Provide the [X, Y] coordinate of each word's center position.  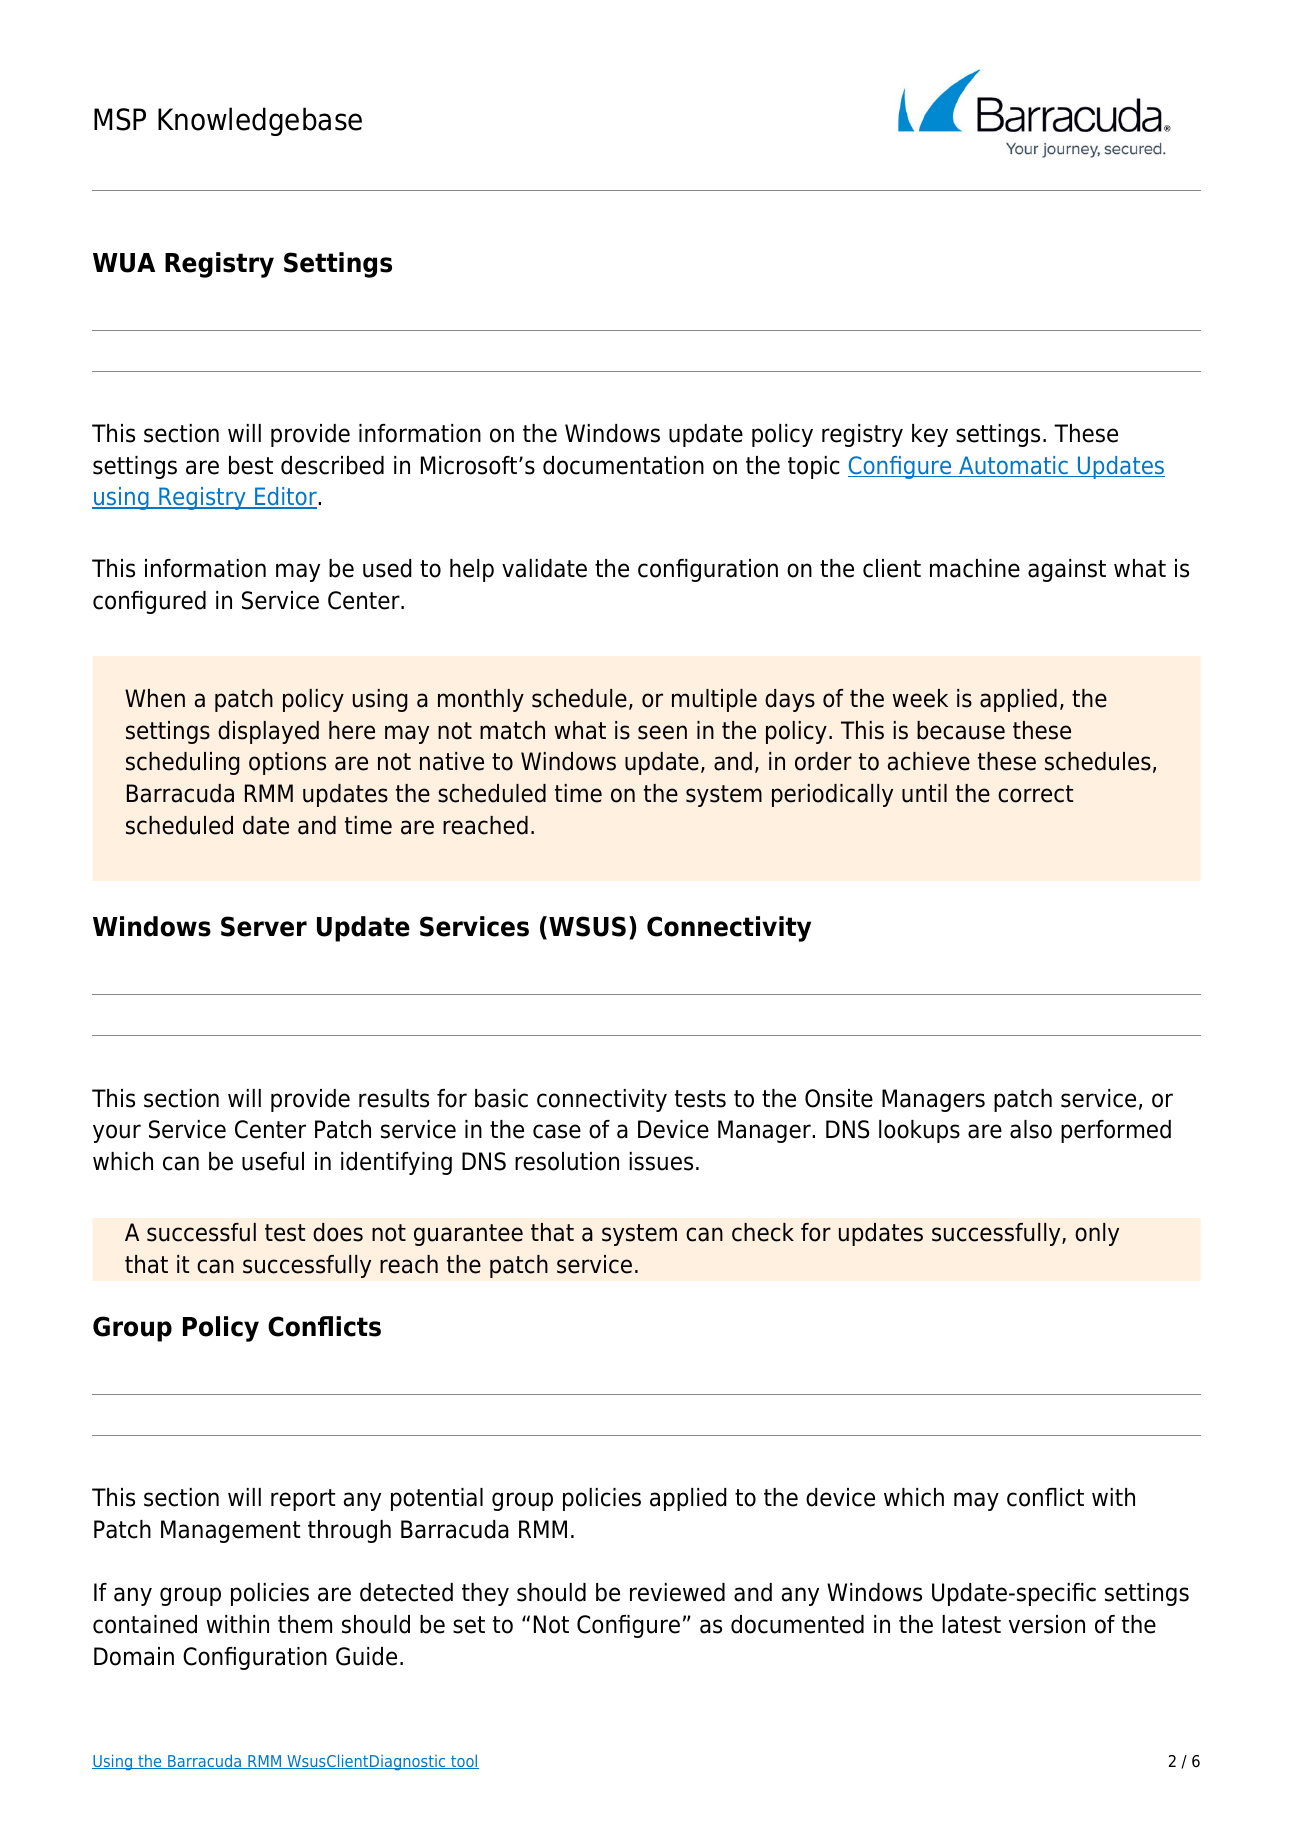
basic [501, 1098]
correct [1035, 794]
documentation [623, 465]
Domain [134, 1656]
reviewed [677, 1592]
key [930, 435]
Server [264, 926]
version [1047, 1624]
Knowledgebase [260, 121]
